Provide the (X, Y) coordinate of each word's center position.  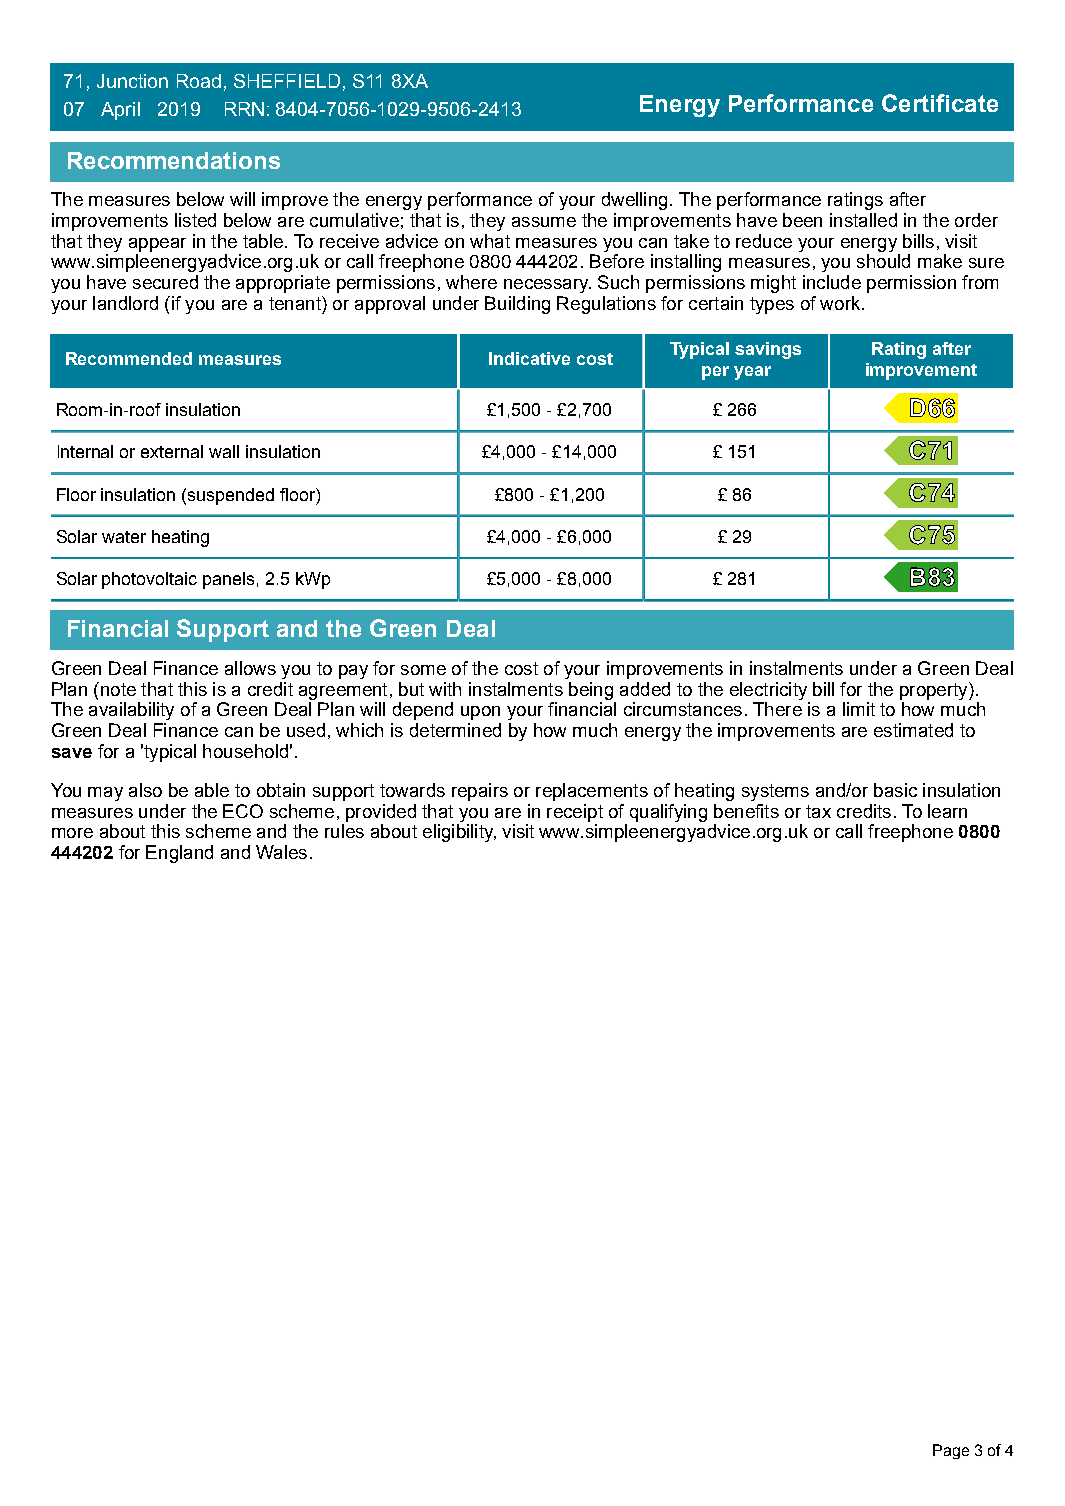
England (179, 854)
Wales (281, 852)
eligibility (459, 833)
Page (951, 1451)
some (423, 670)
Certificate (940, 103)
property (935, 691)
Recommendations (174, 160)
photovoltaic (149, 580)
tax (818, 811)
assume (544, 222)
